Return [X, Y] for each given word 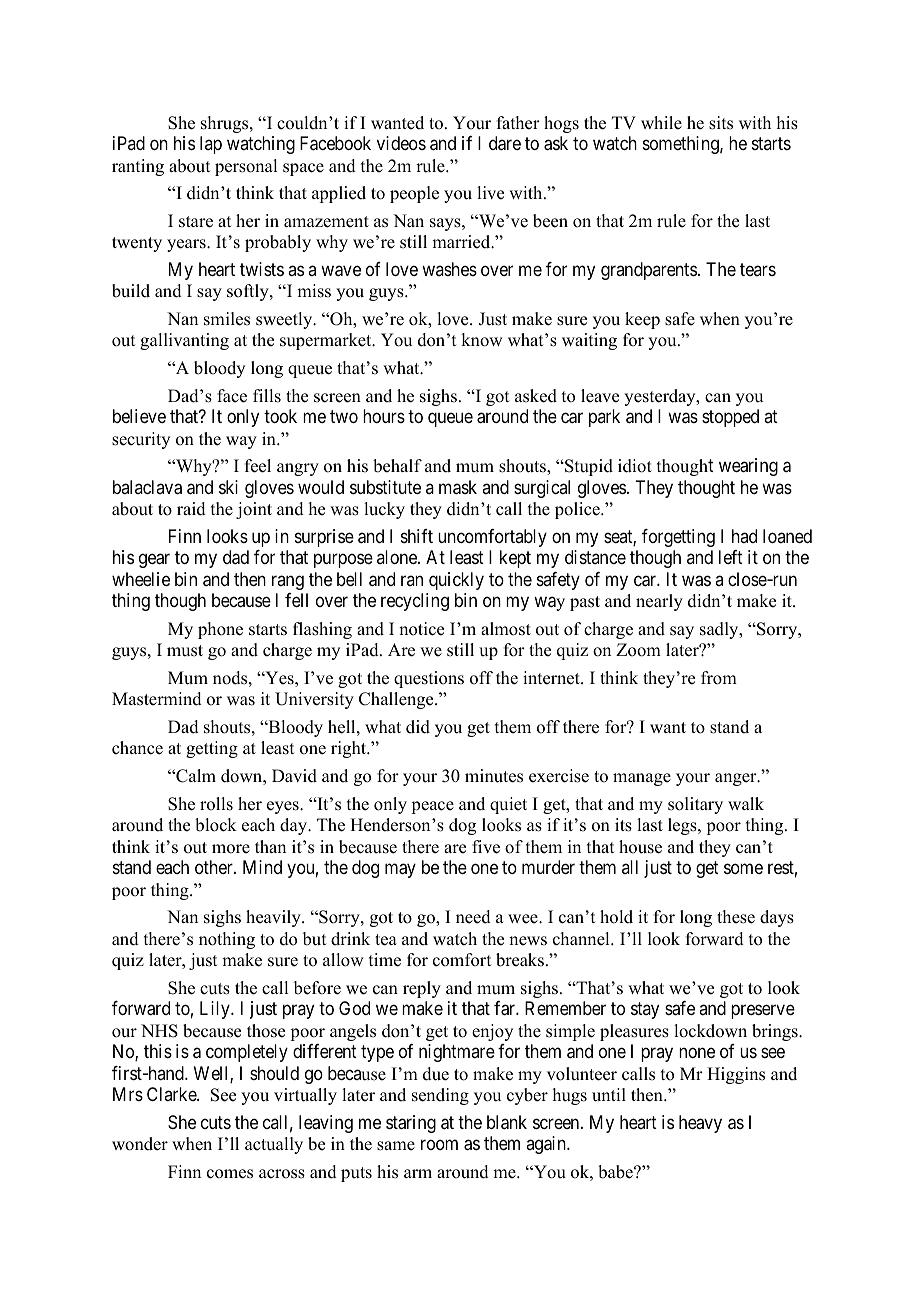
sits [721, 123]
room [439, 1145]
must [185, 651]
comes [230, 1174]
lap [211, 145]
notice [421, 629]
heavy [700, 1124]
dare [505, 143]
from [719, 678]
